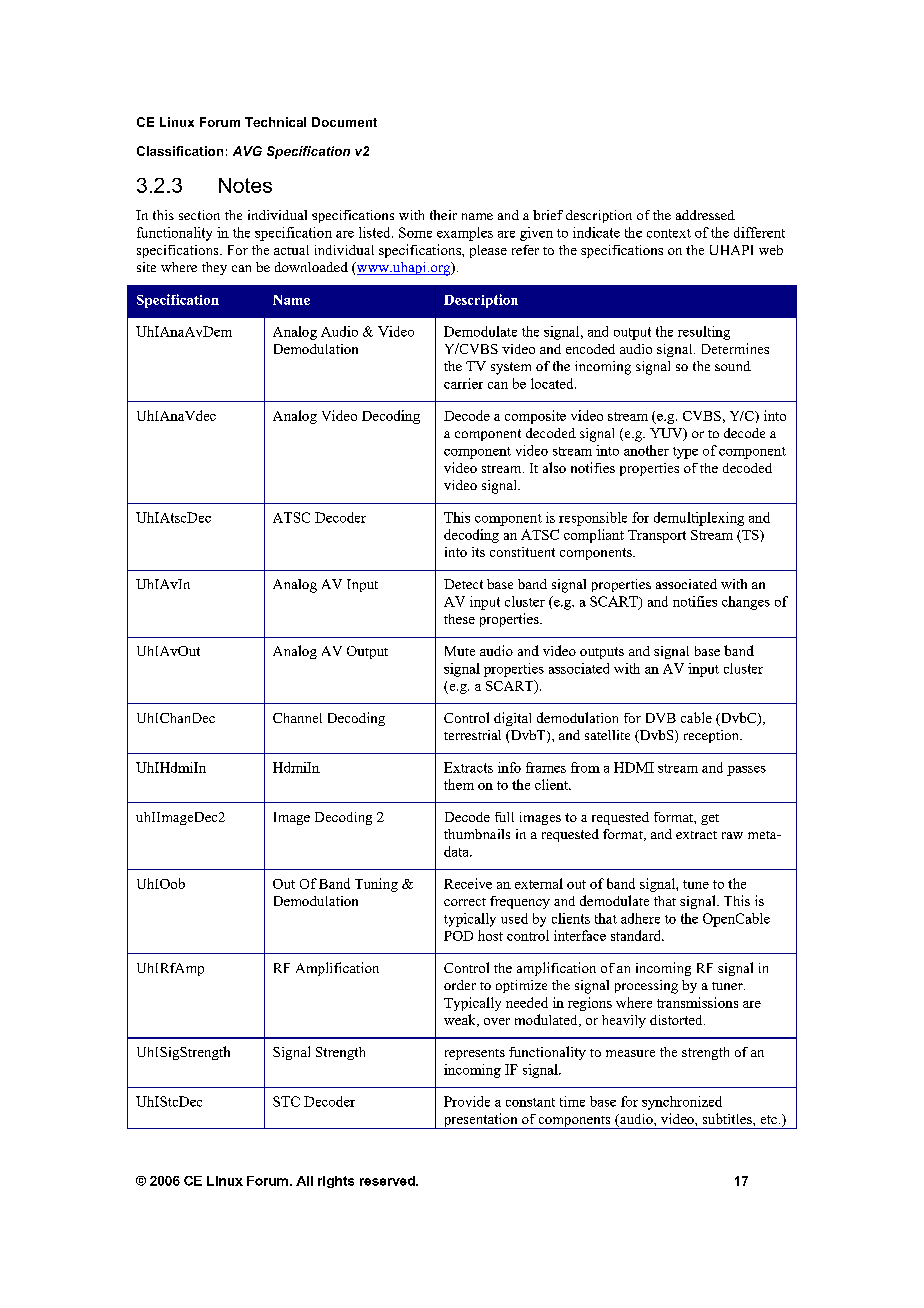 The height and width of the image is (1308, 924). I want to click on changes, so click(746, 603).
